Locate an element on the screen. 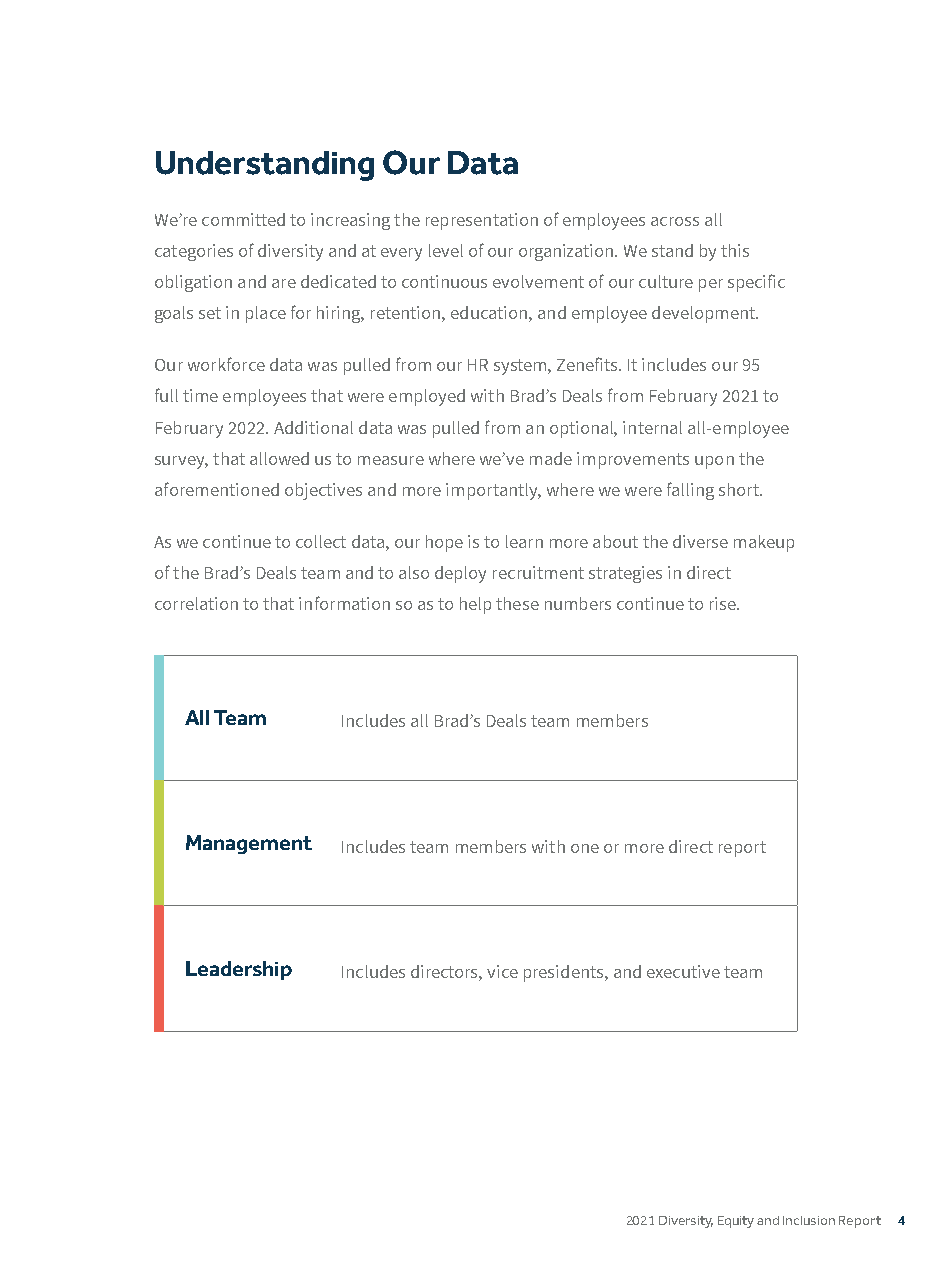  this is located at coordinates (735, 250).
